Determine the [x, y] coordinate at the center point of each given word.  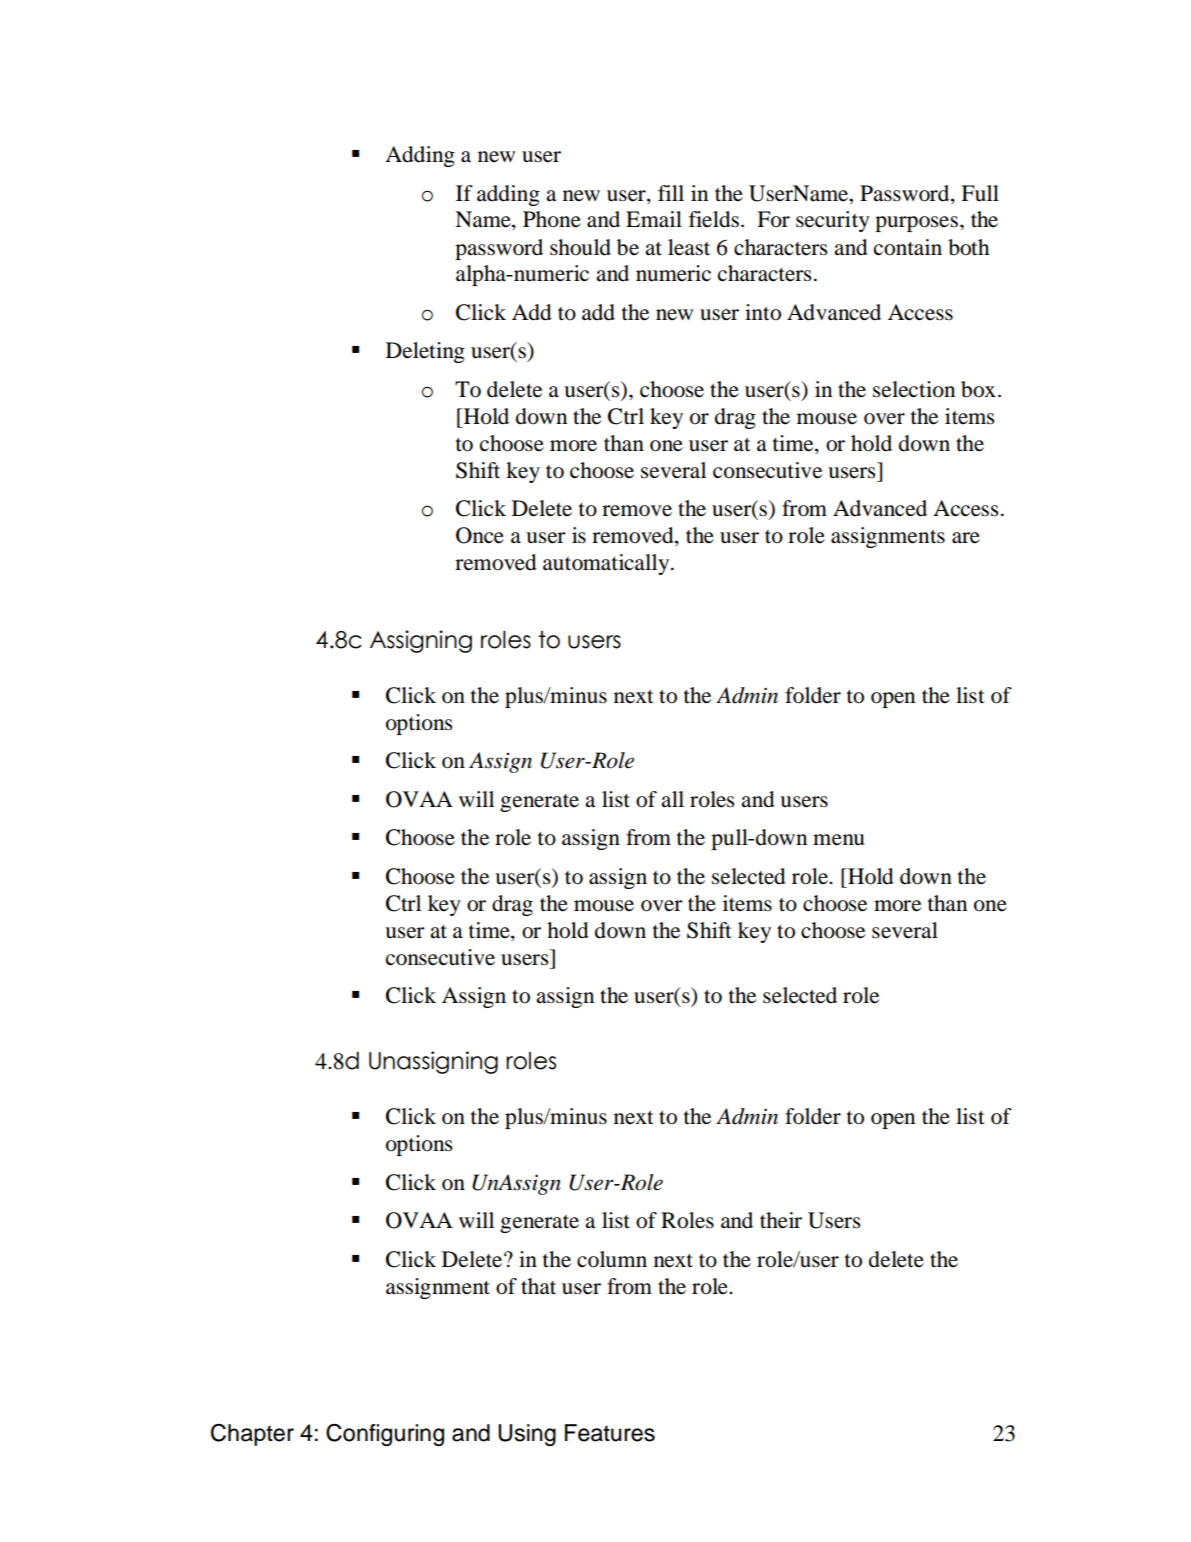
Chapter [252, 1434]
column [612, 1259]
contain [908, 247]
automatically [607, 564]
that [538, 1286]
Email [654, 219]
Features [610, 1433]
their [781, 1220]
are [966, 538]
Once [480, 535]
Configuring [385, 1434]
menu [838, 840]
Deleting [425, 352]
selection [914, 389]
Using [527, 1435]
